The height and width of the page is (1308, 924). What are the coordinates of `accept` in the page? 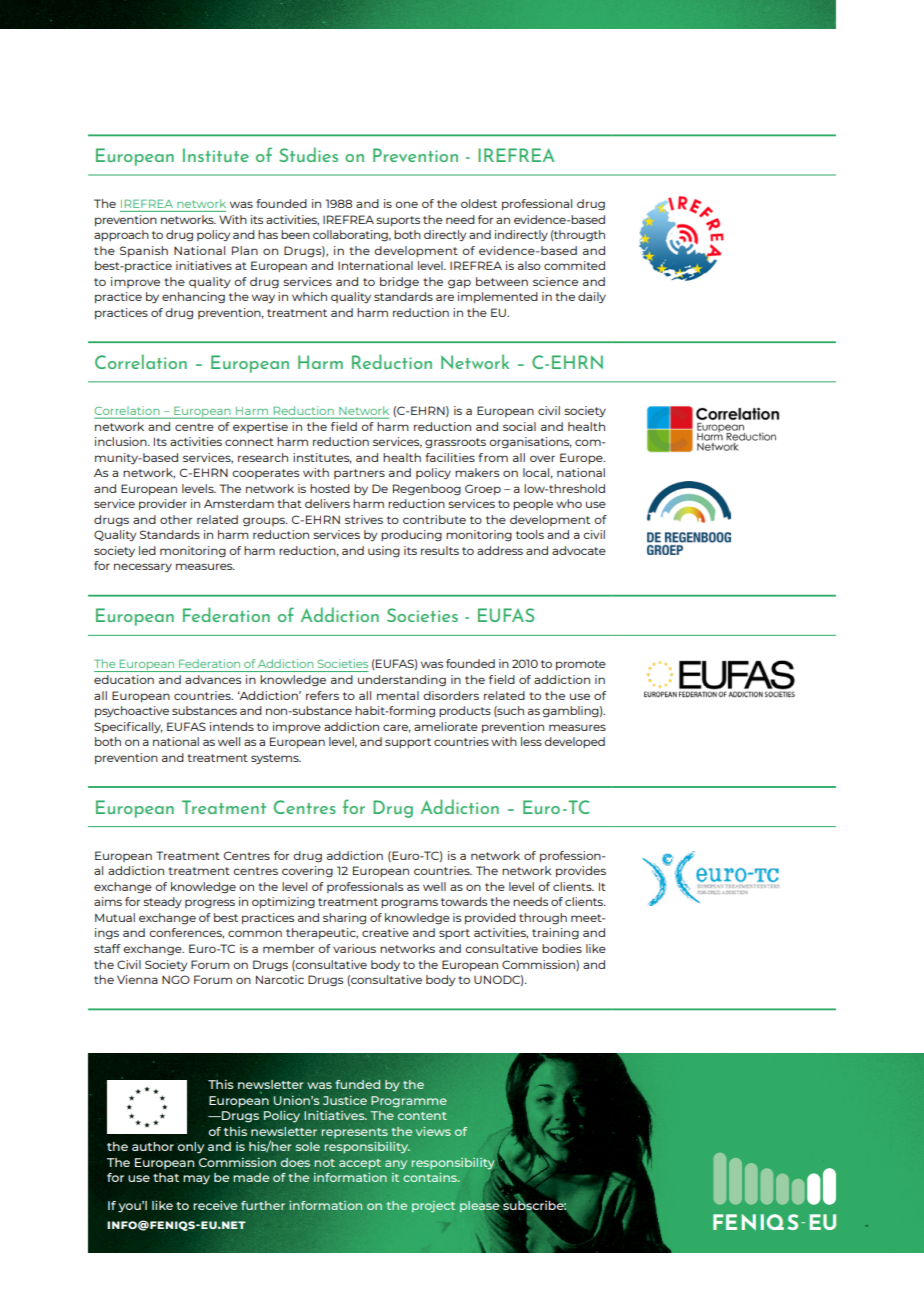 It's located at (360, 1164).
